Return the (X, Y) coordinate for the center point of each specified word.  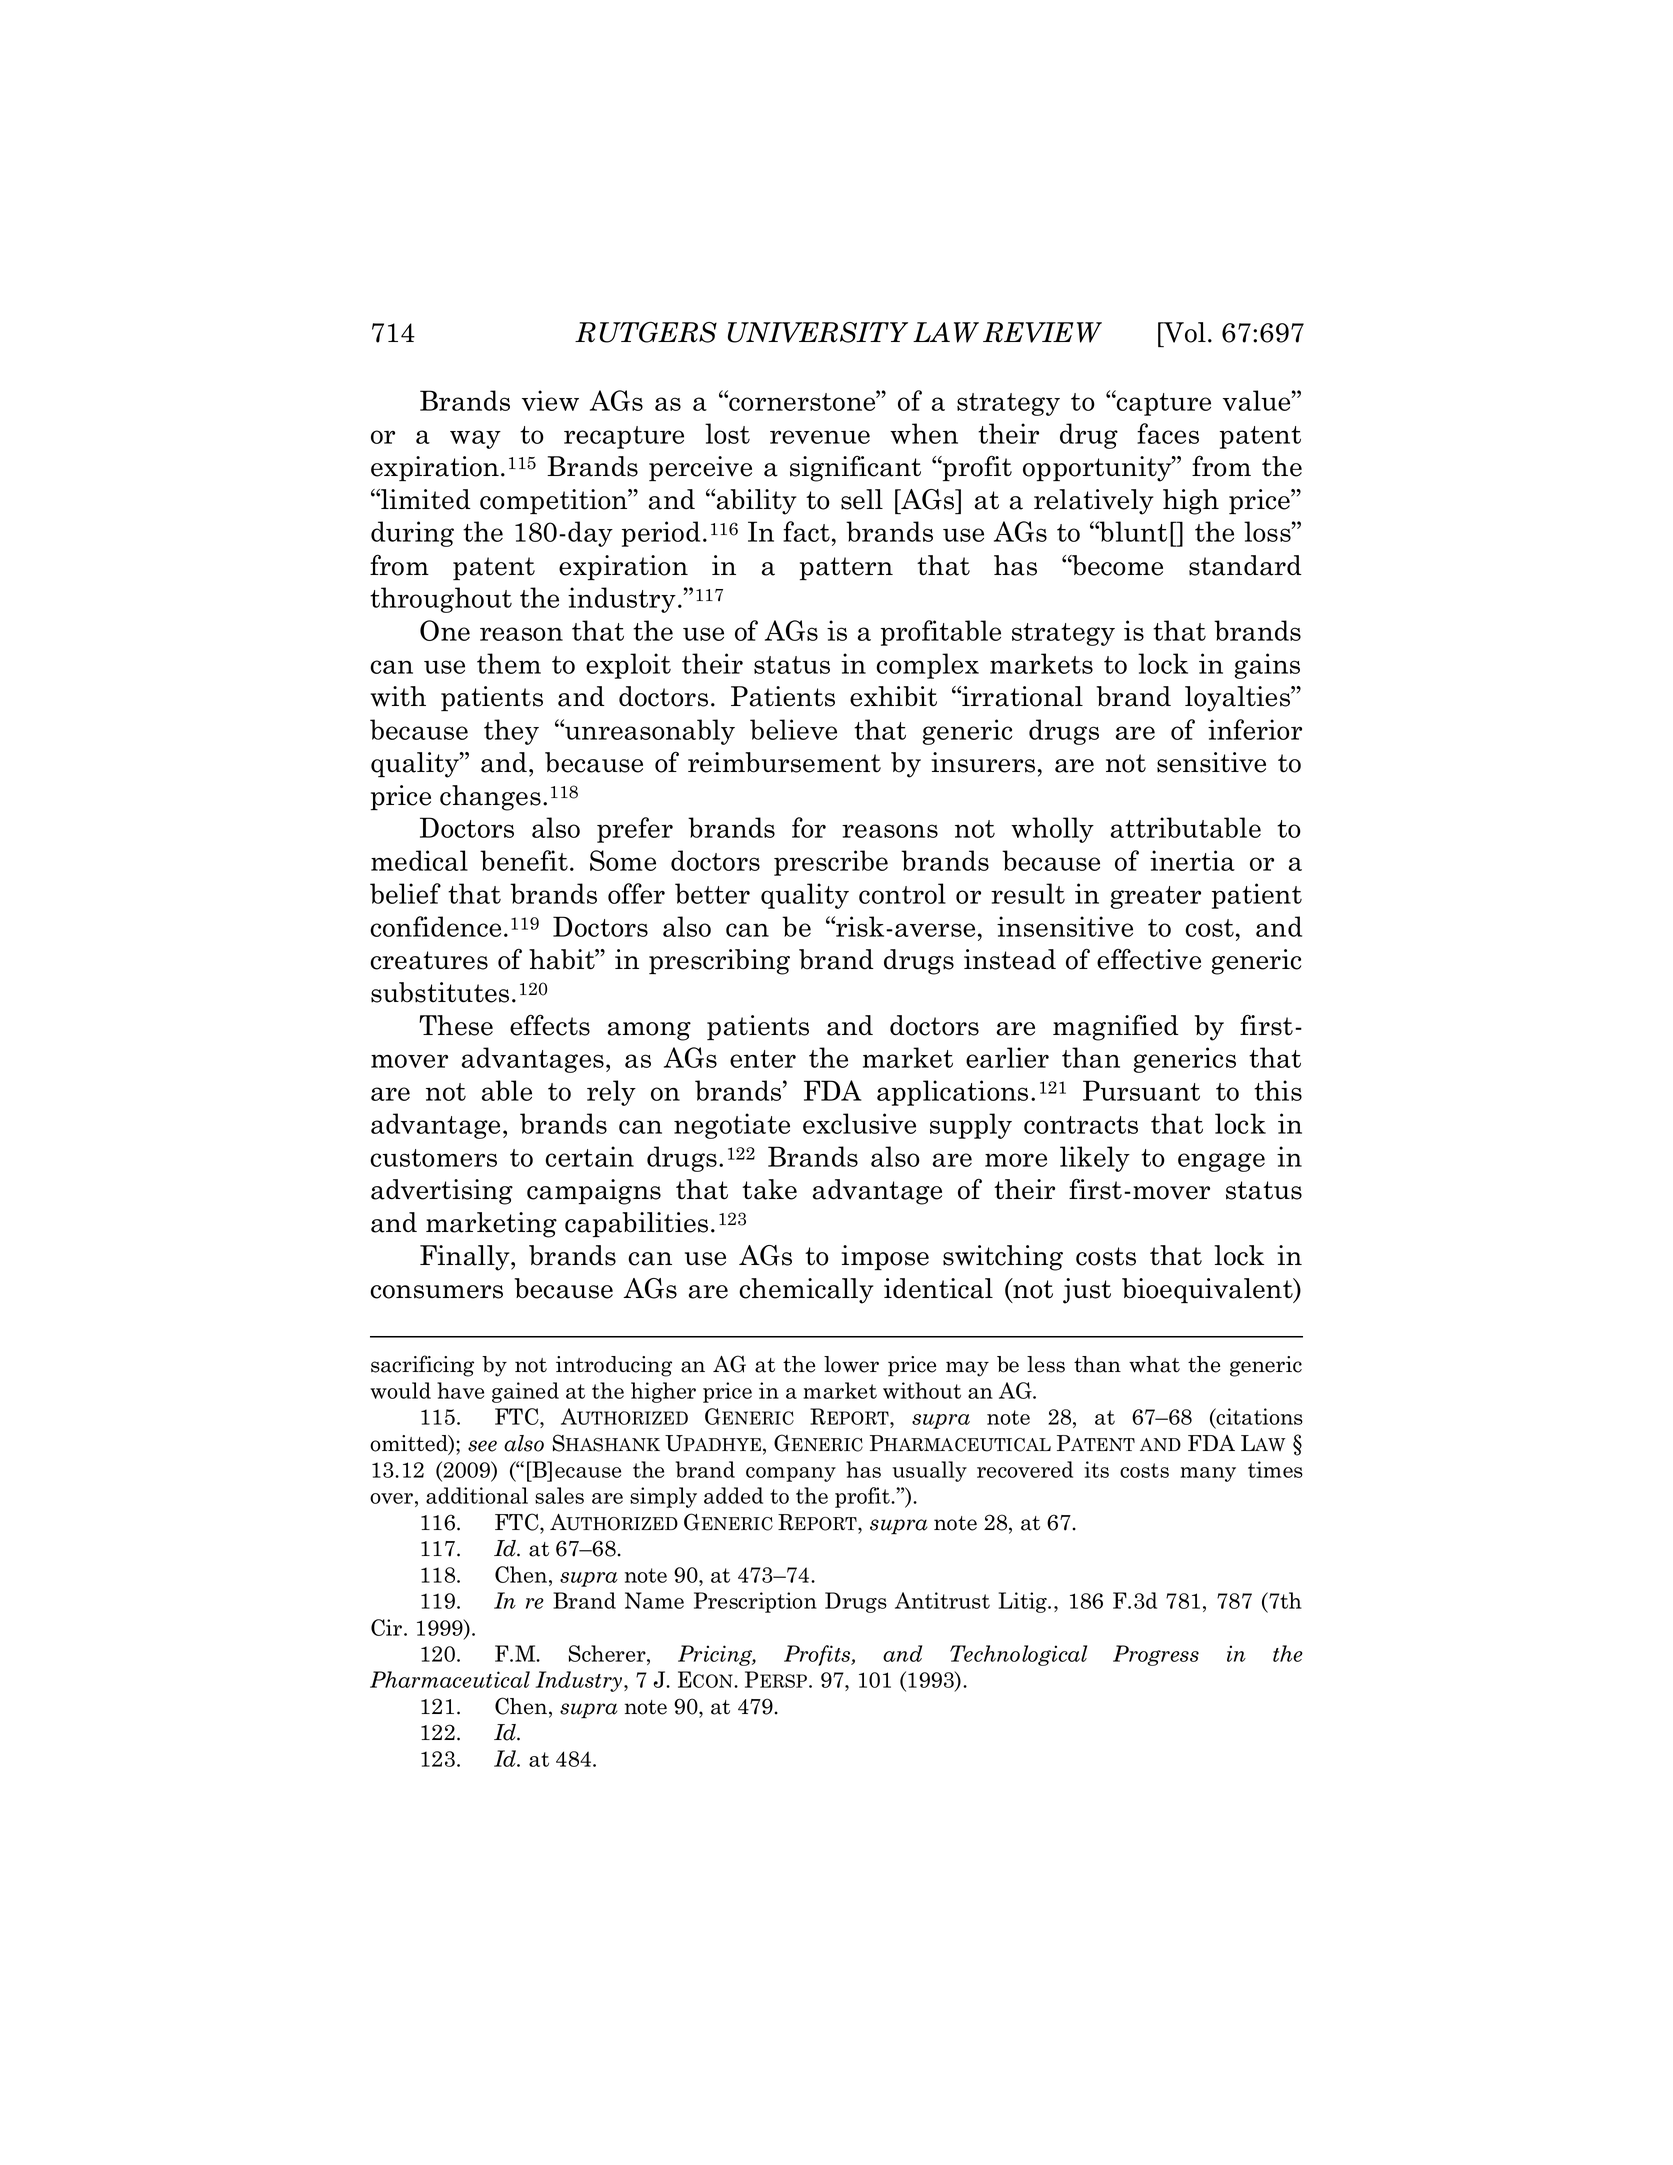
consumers (436, 1292)
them (509, 663)
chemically (806, 1291)
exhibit (893, 696)
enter (763, 1059)
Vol (1184, 332)
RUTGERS (646, 332)
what (1154, 1364)
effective (1149, 959)
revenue (820, 437)
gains (1267, 666)
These (456, 1025)
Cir (388, 1627)
